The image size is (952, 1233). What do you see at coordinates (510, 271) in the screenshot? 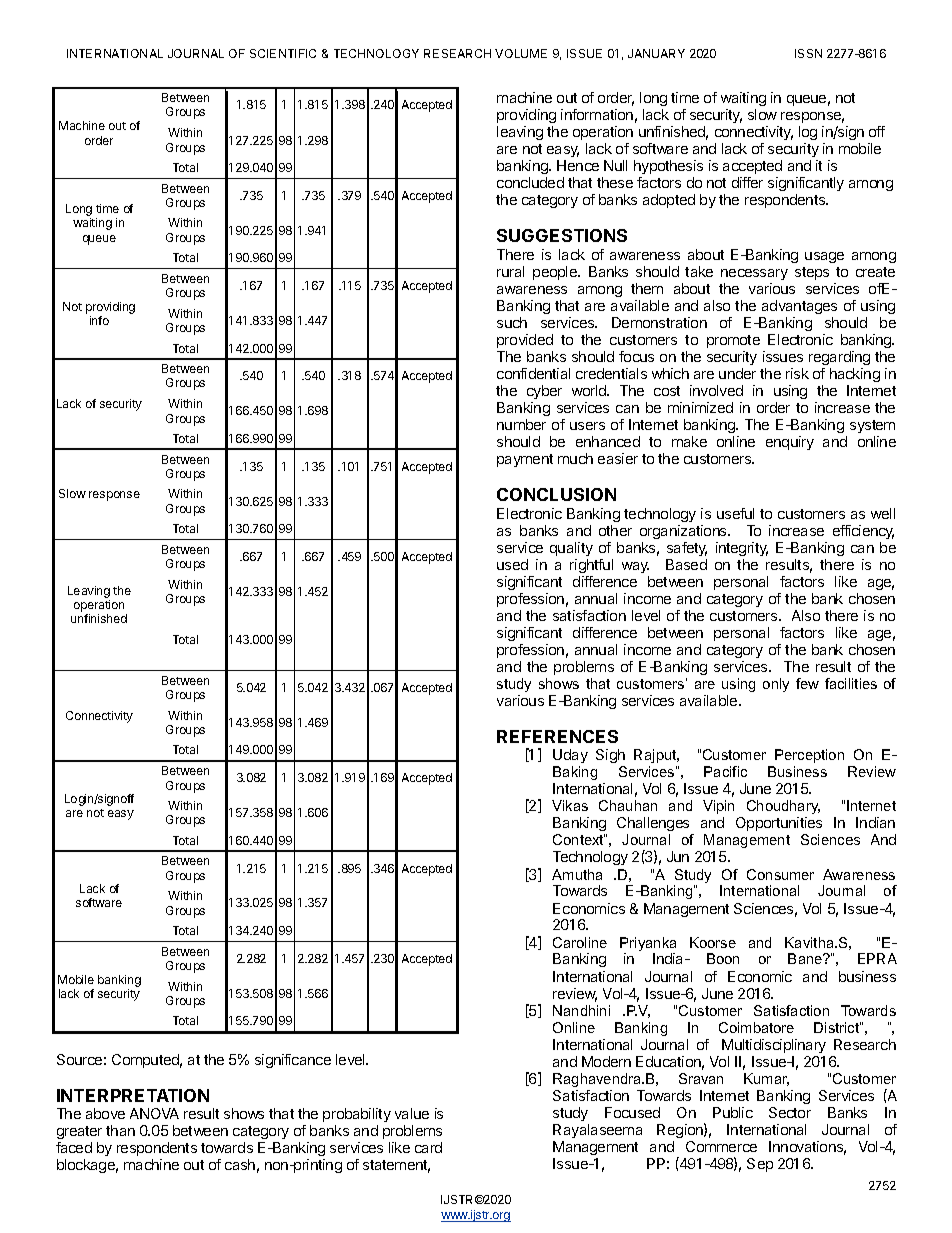
I see `rural` at bounding box center [510, 271].
